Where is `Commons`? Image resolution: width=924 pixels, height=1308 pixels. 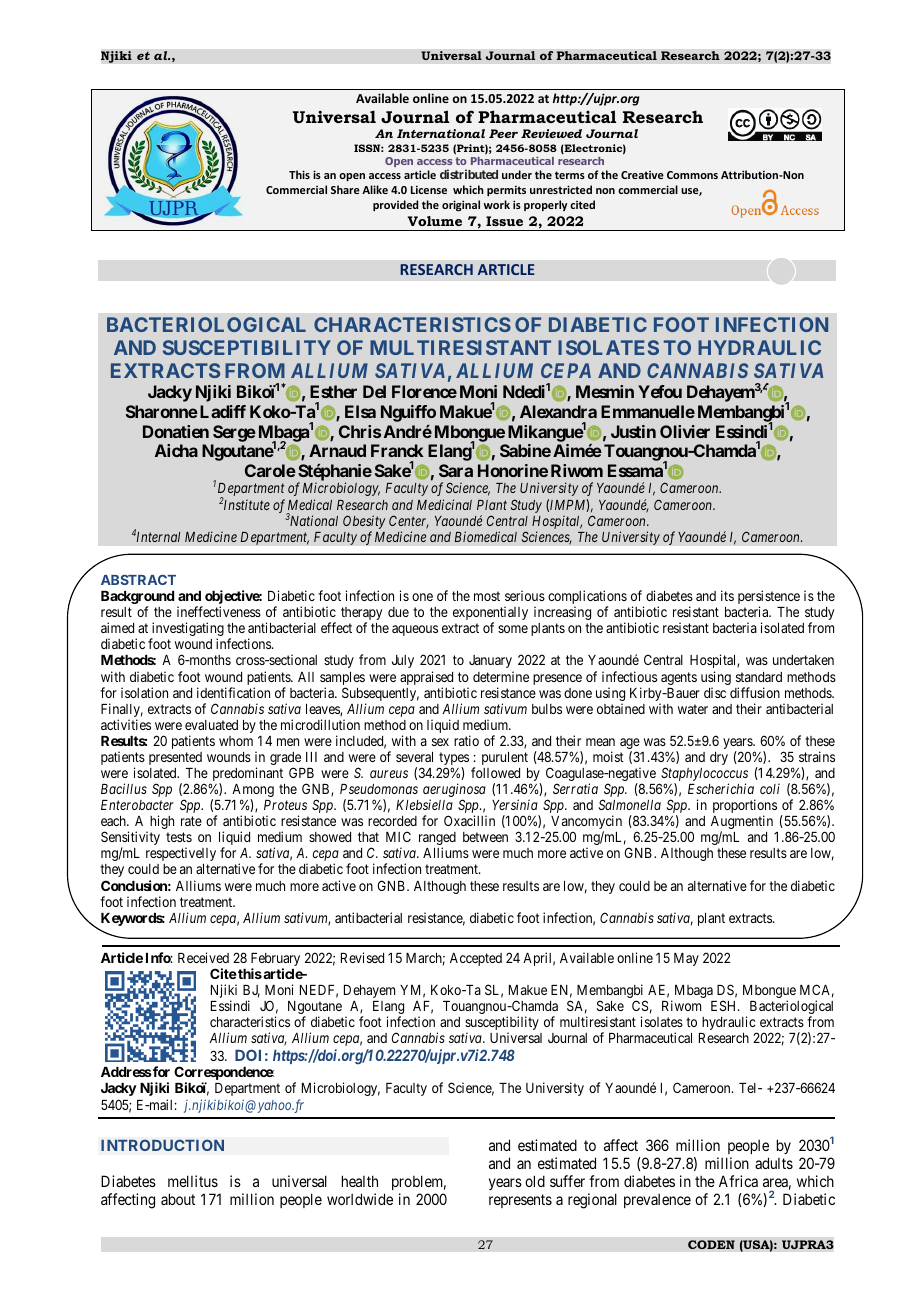
Commons is located at coordinates (692, 175).
